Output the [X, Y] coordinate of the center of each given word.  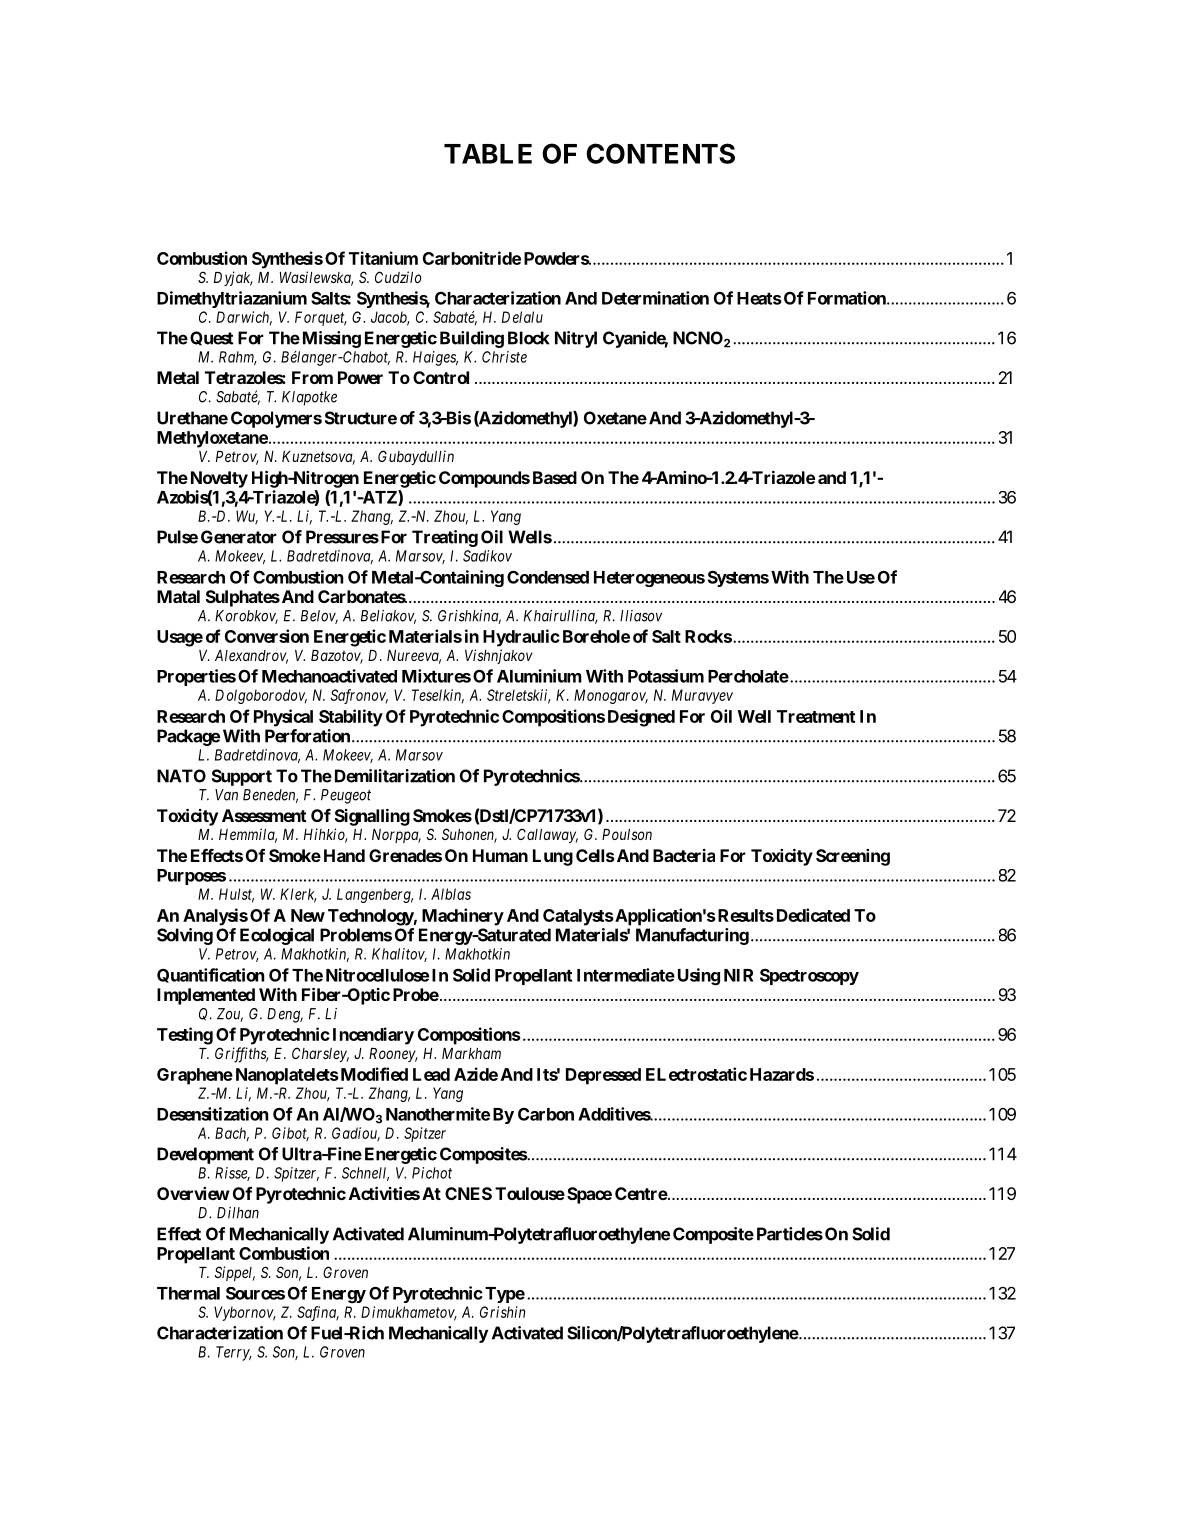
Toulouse [530, 1193]
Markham [471, 1053]
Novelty [219, 479]
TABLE [488, 154]
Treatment [816, 716]
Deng [285, 1015]
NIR [738, 975]
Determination [655, 298]
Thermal [188, 1293]
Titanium [383, 258]
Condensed [548, 577]
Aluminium [539, 676]
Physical [283, 718]
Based [555, 477]
